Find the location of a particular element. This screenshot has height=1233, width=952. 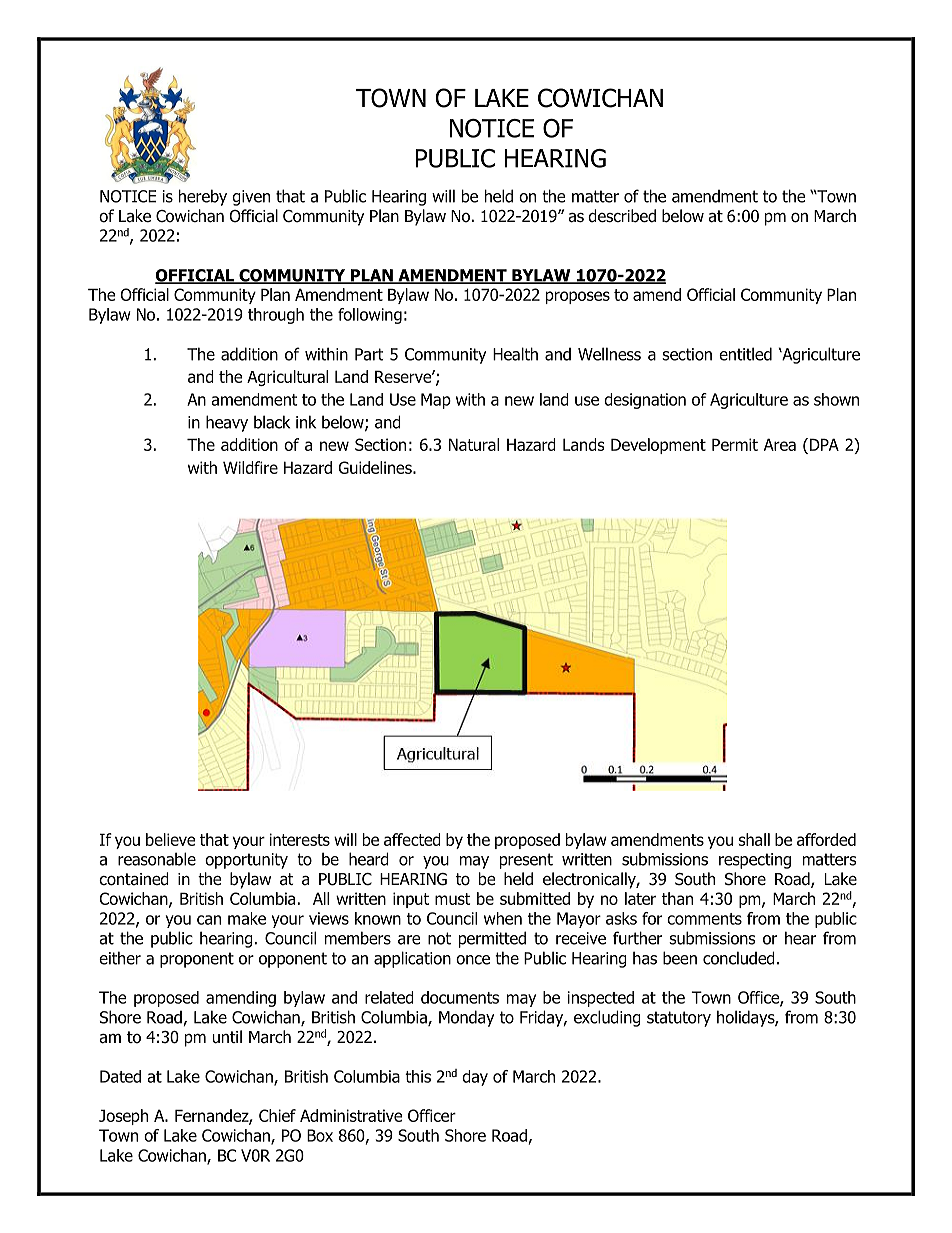

statutory is located at coordinates (679, 1019).
